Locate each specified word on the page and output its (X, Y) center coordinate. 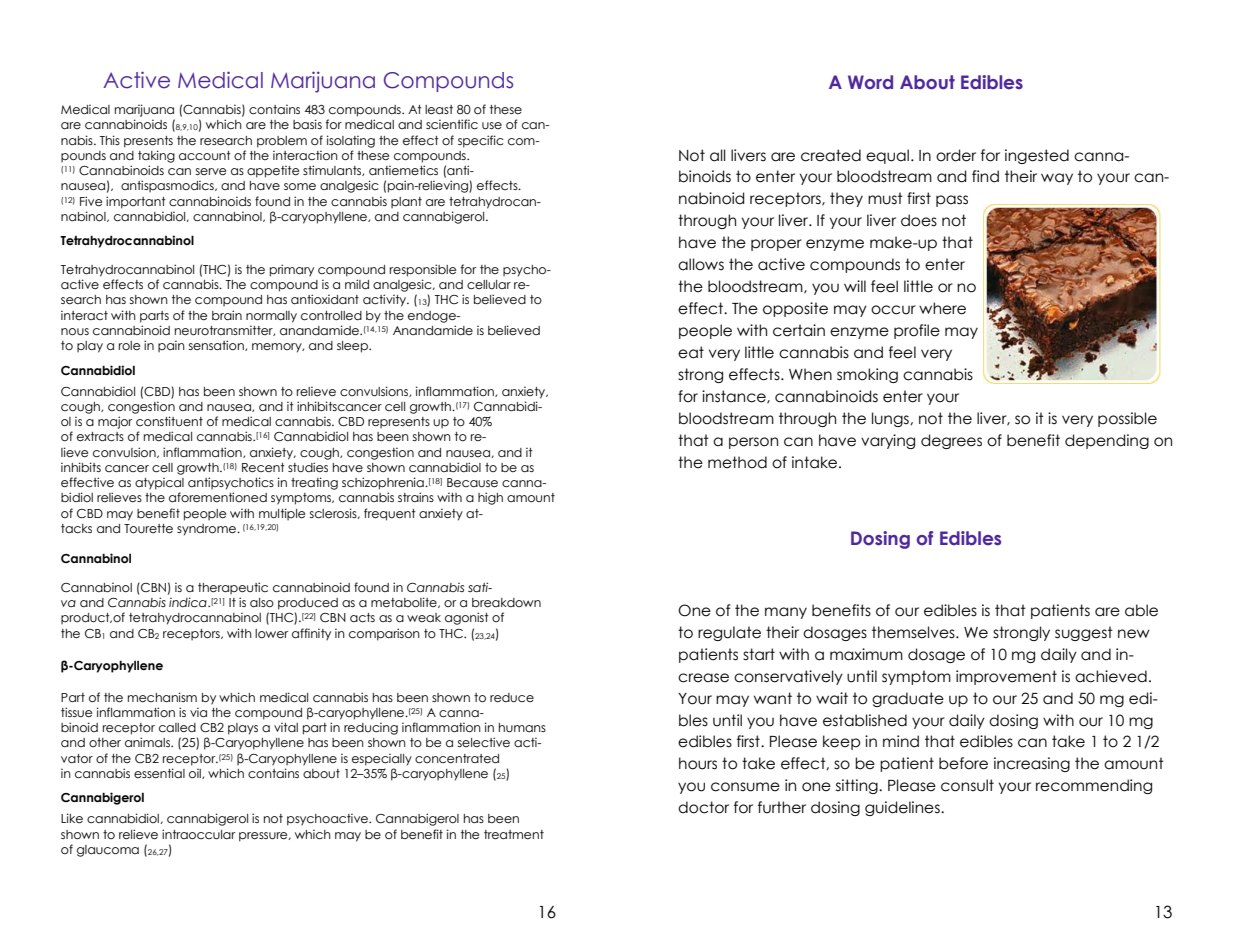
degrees (951, 441)
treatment (514, 835)
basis (307, 124)
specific (481, 141)
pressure (264, 837)
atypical (159, 483)
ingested (1037, 156)
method (737, 462)
